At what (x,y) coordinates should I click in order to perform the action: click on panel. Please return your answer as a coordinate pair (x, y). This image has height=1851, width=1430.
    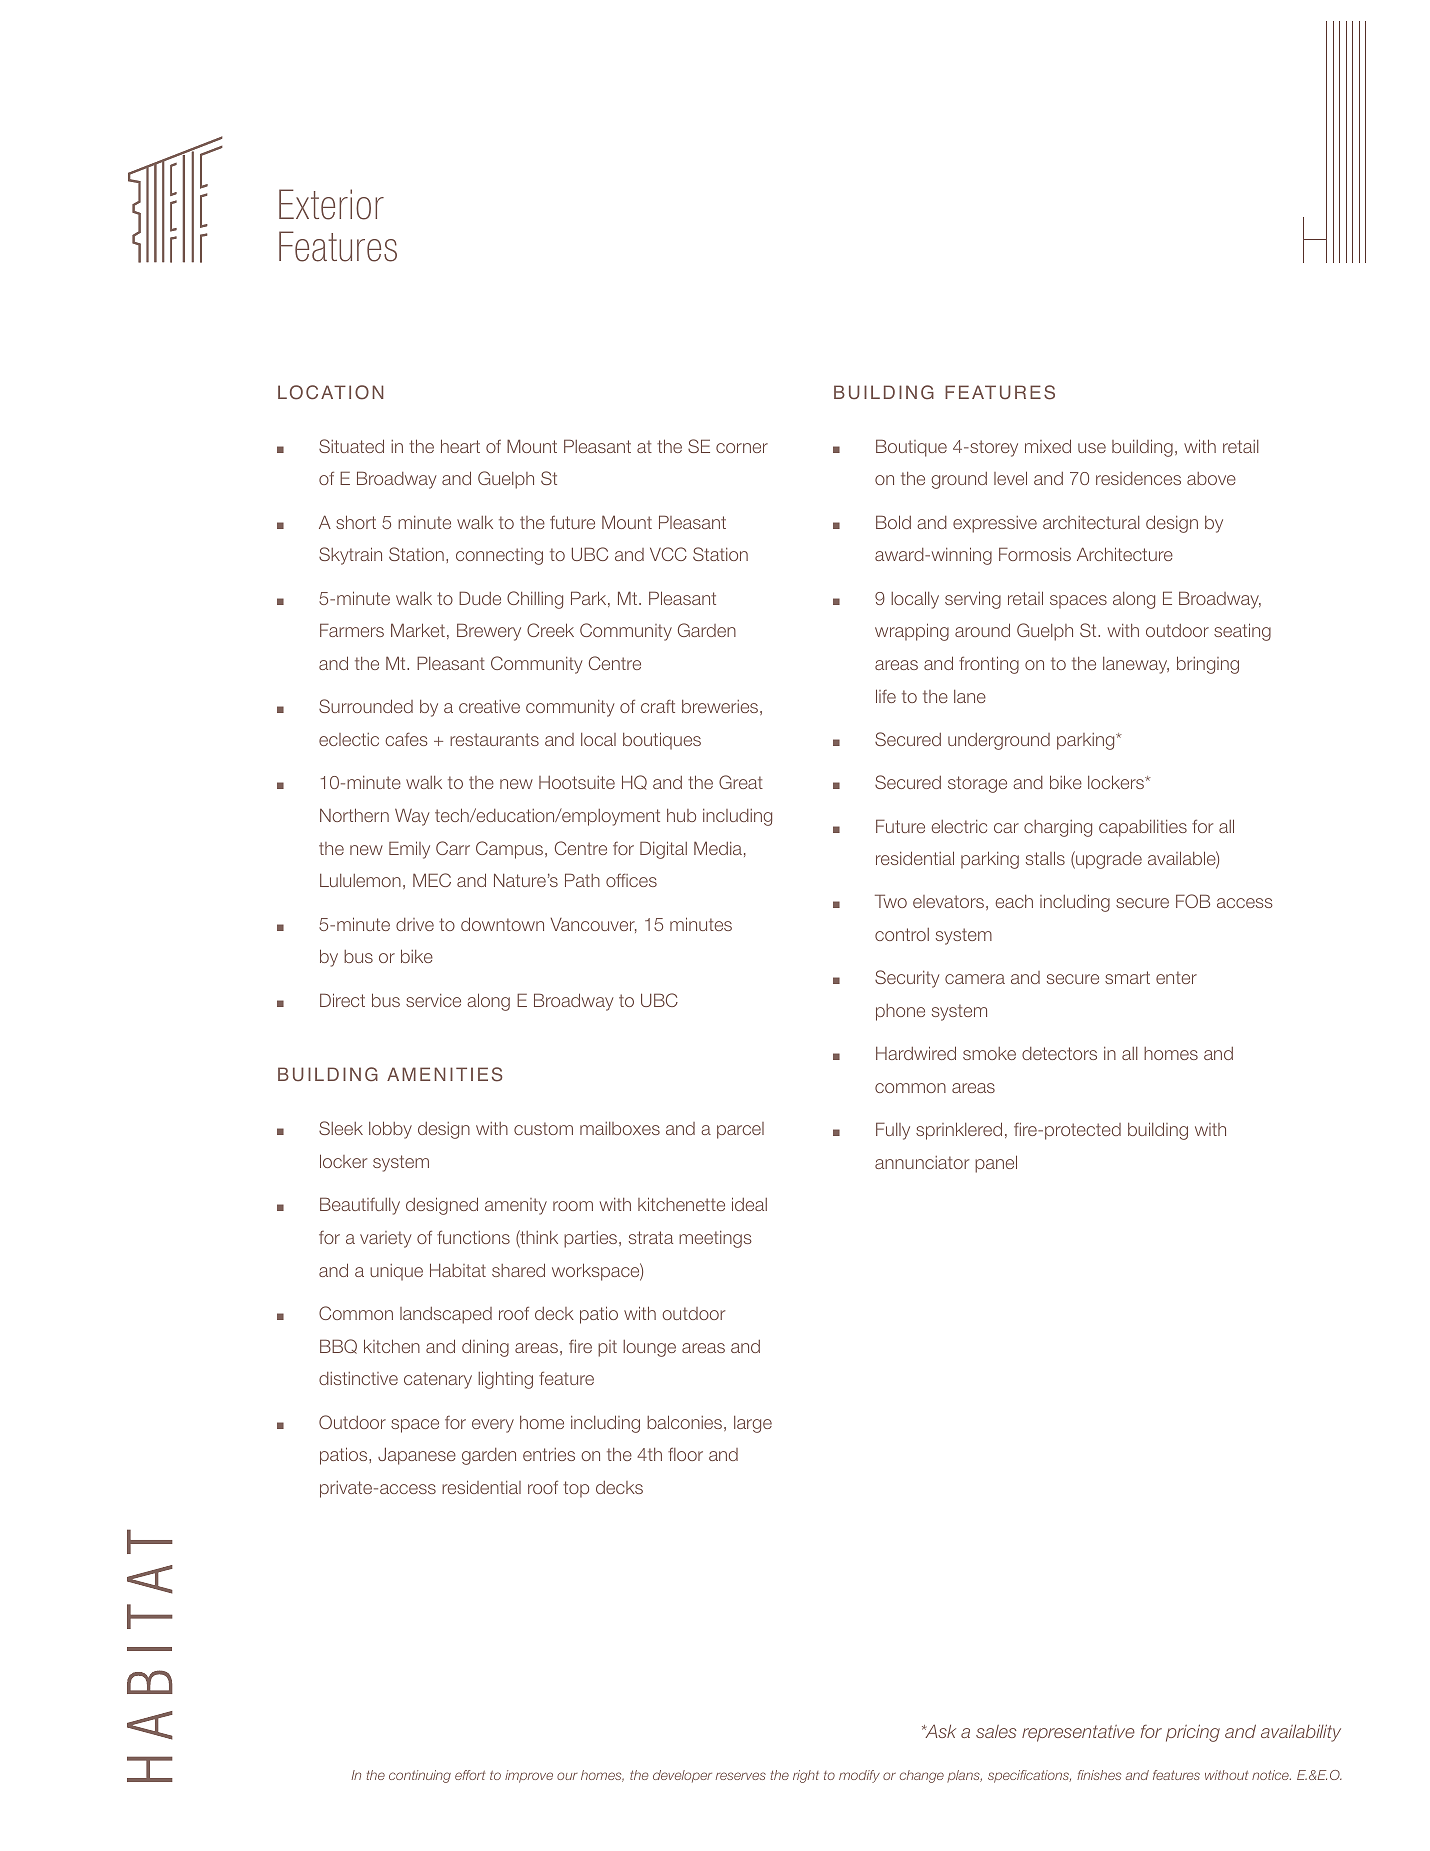
    Looking at the image, I should click on (996, 1164).
